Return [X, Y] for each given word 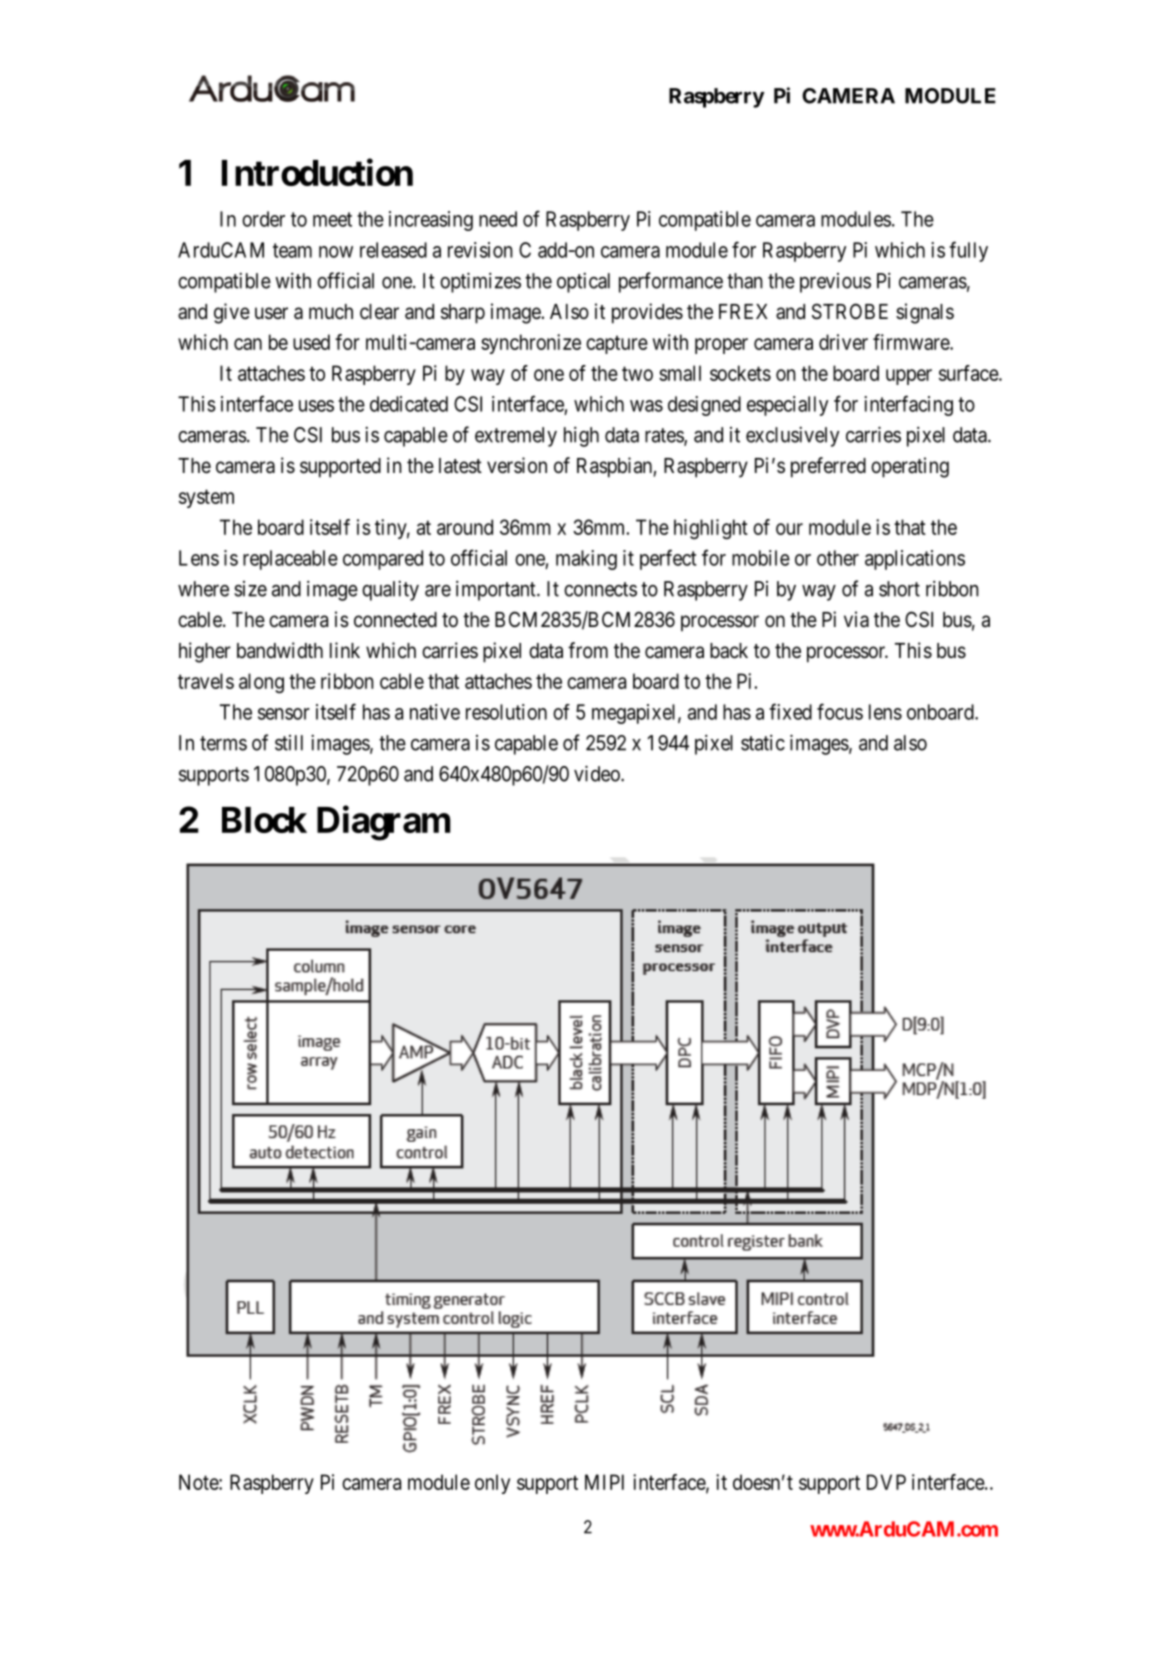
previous [835, 283]
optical [583, 282]
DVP [886, 1482]
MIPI [604, 1482]
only [492, 1484]
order [263, 219]
